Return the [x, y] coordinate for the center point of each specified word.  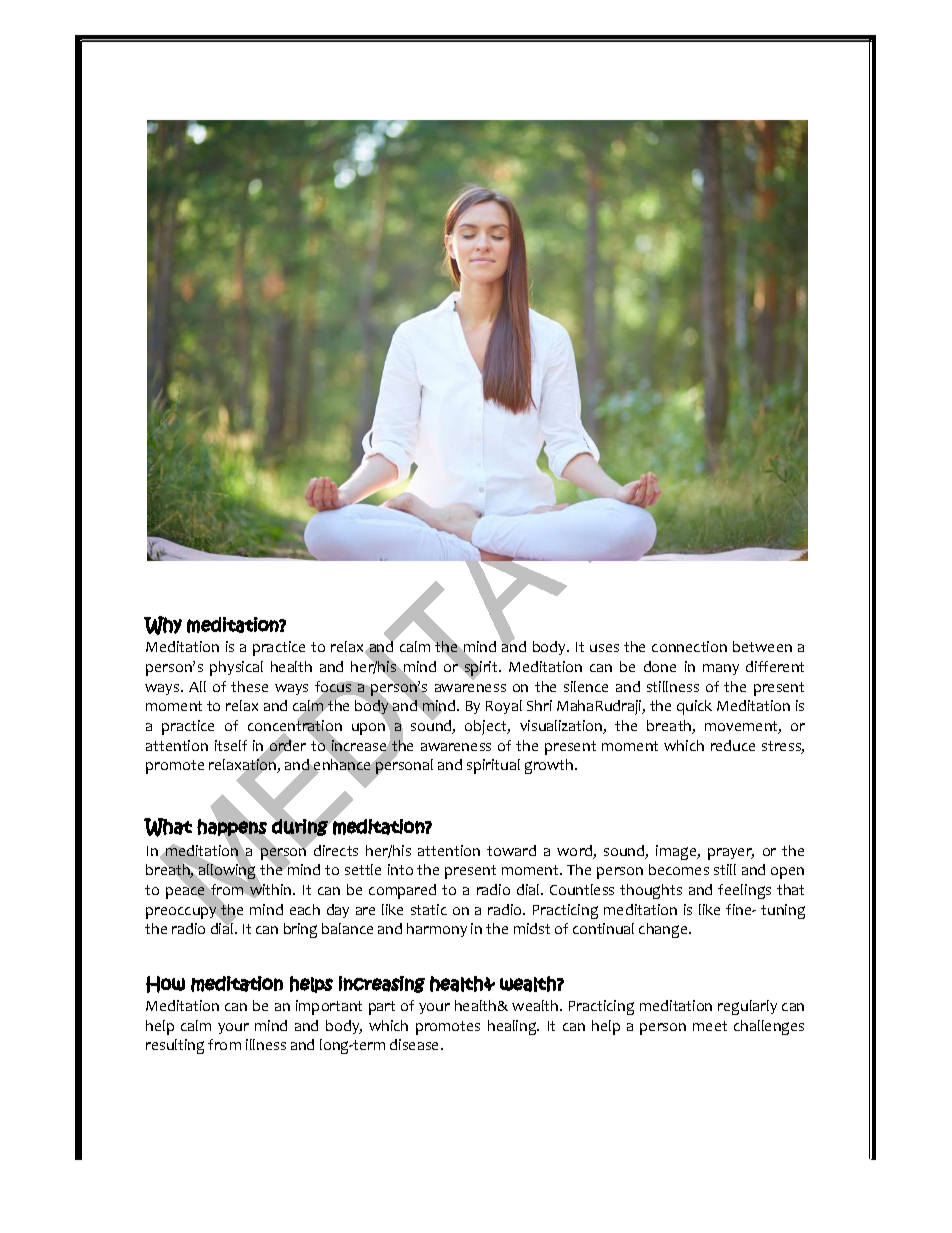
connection [689, 646]
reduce [733, 745]
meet [710, 1026]
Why [163, 625]
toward [511, 850]
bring [300, 930]
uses [604, 648]
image [677, 852]
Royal [504, 707]
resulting [175, 1046]
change [664, 930]
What [168, 827]
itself [231, 745]
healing [513, 1027]
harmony [437, 930]
